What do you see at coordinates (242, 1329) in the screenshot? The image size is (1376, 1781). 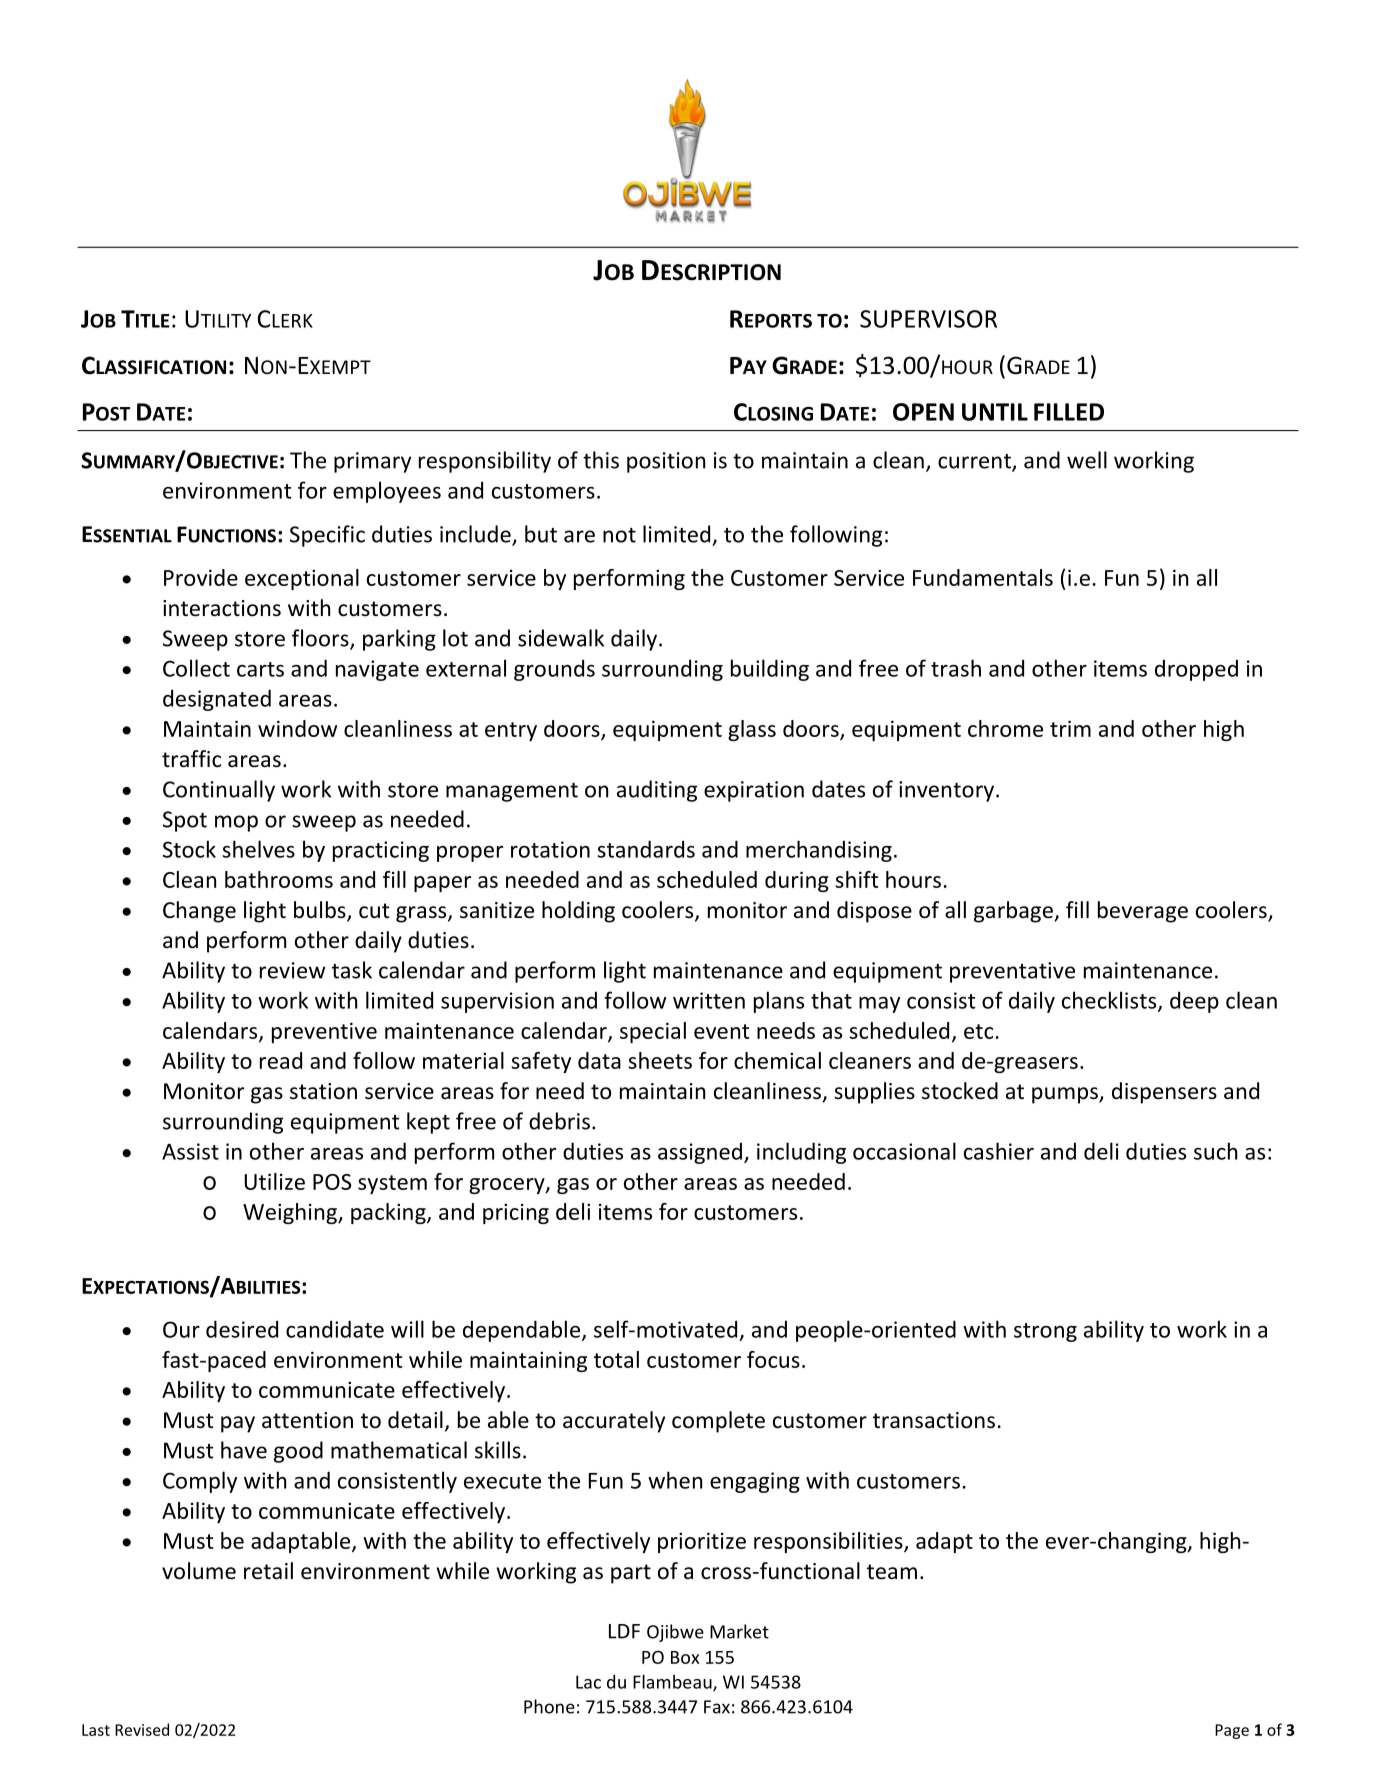 I see `desired` at bounding box center [242, 1329].
